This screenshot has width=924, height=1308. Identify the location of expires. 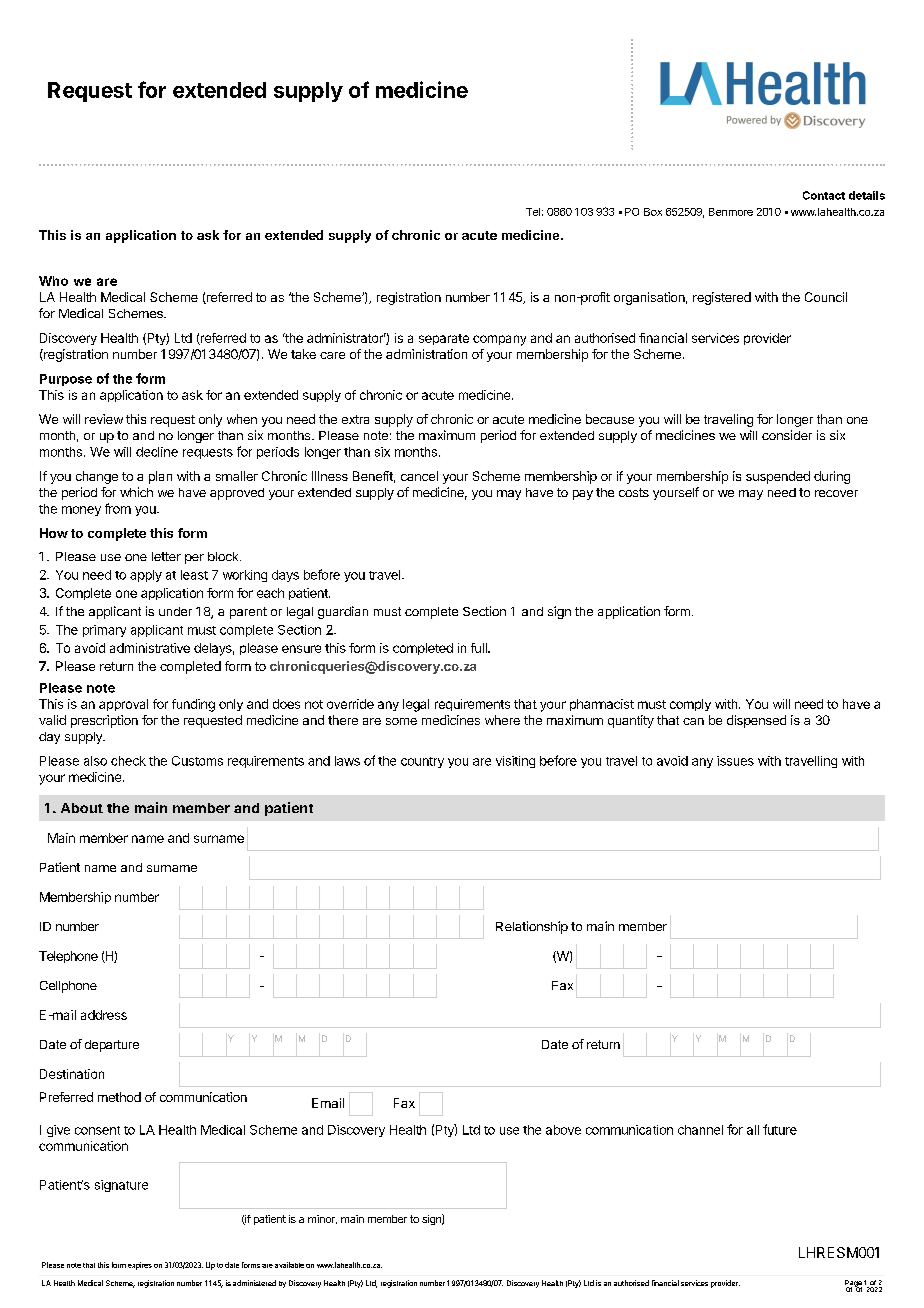
(140, 1266).
